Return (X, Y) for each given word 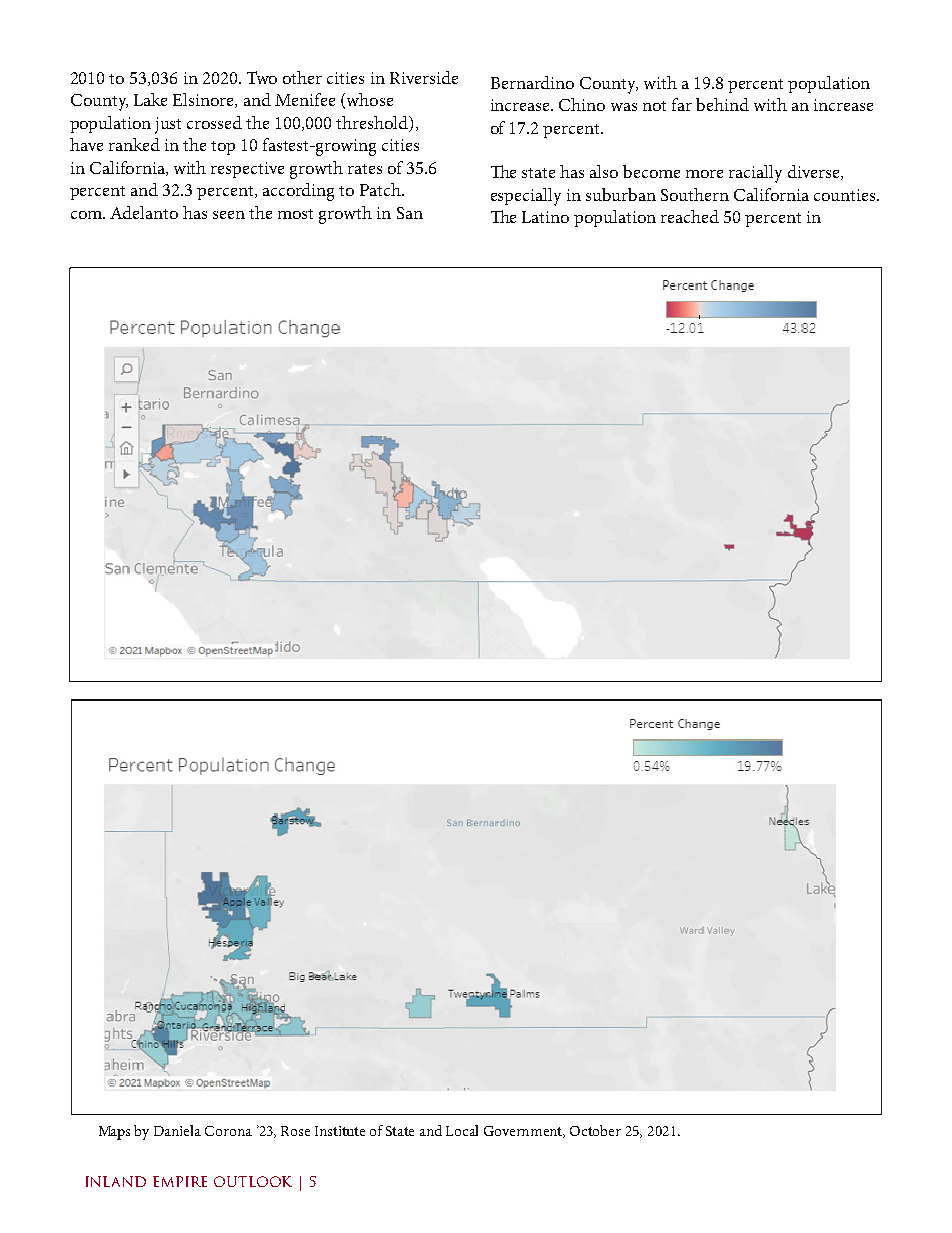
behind (722, 104)
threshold (373, 124)
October (595, 1130)
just (168, 125)
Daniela (177, 1130)
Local (462, 1130)
